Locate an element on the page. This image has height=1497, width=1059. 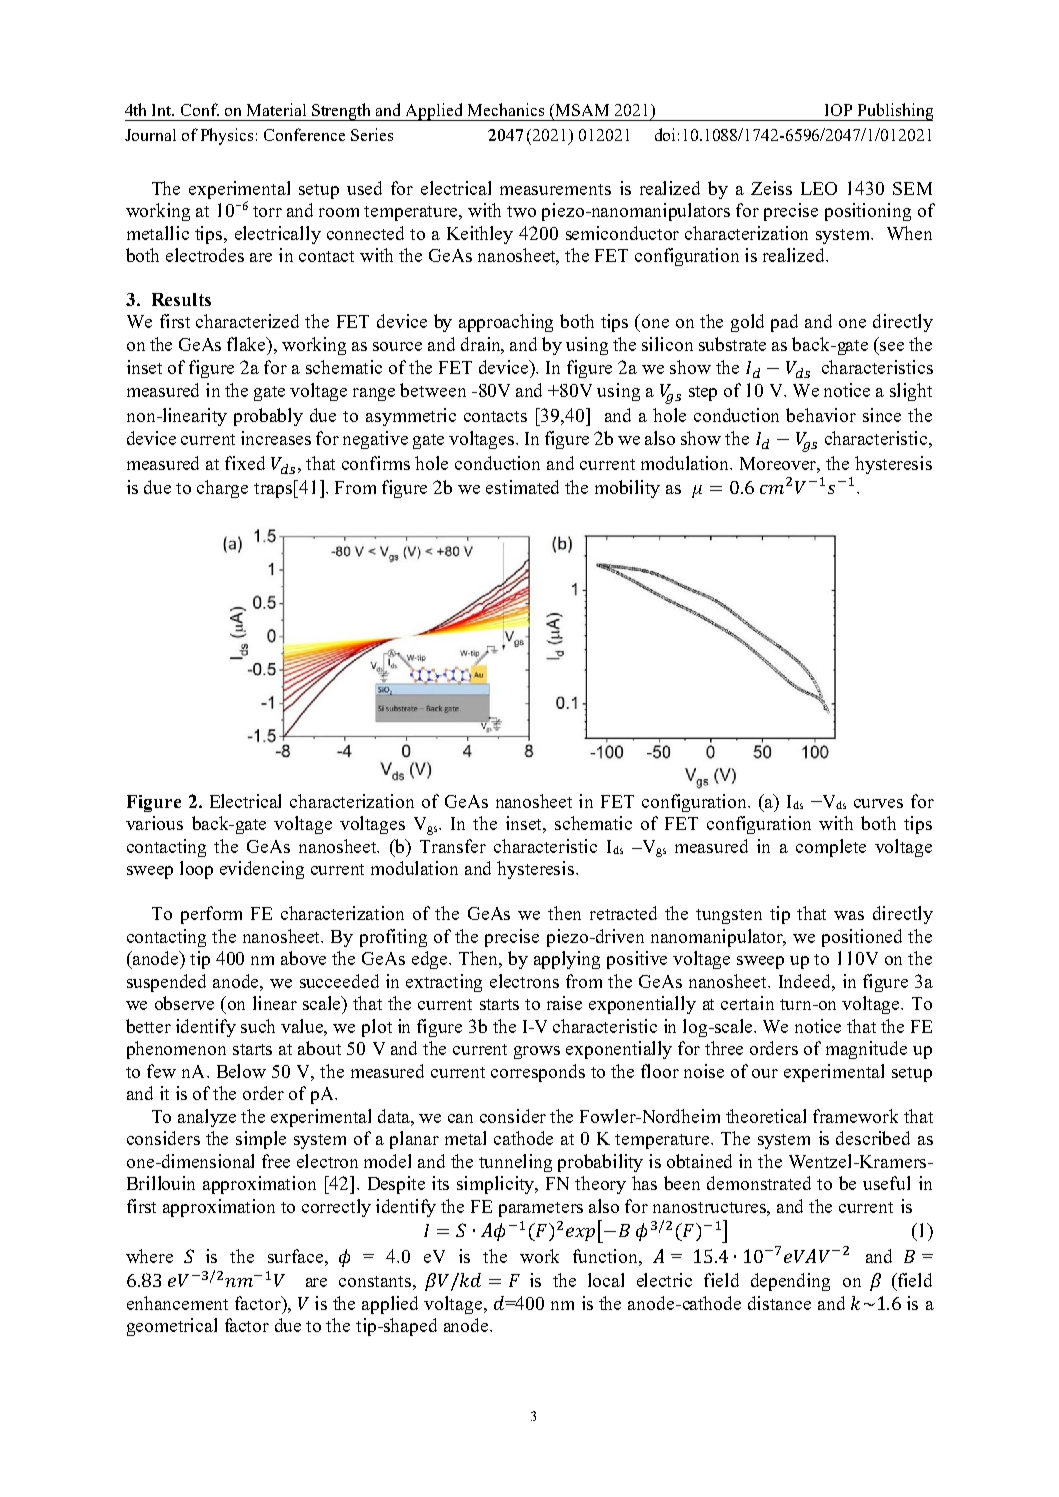
various is located at coordinates (154, 823).
